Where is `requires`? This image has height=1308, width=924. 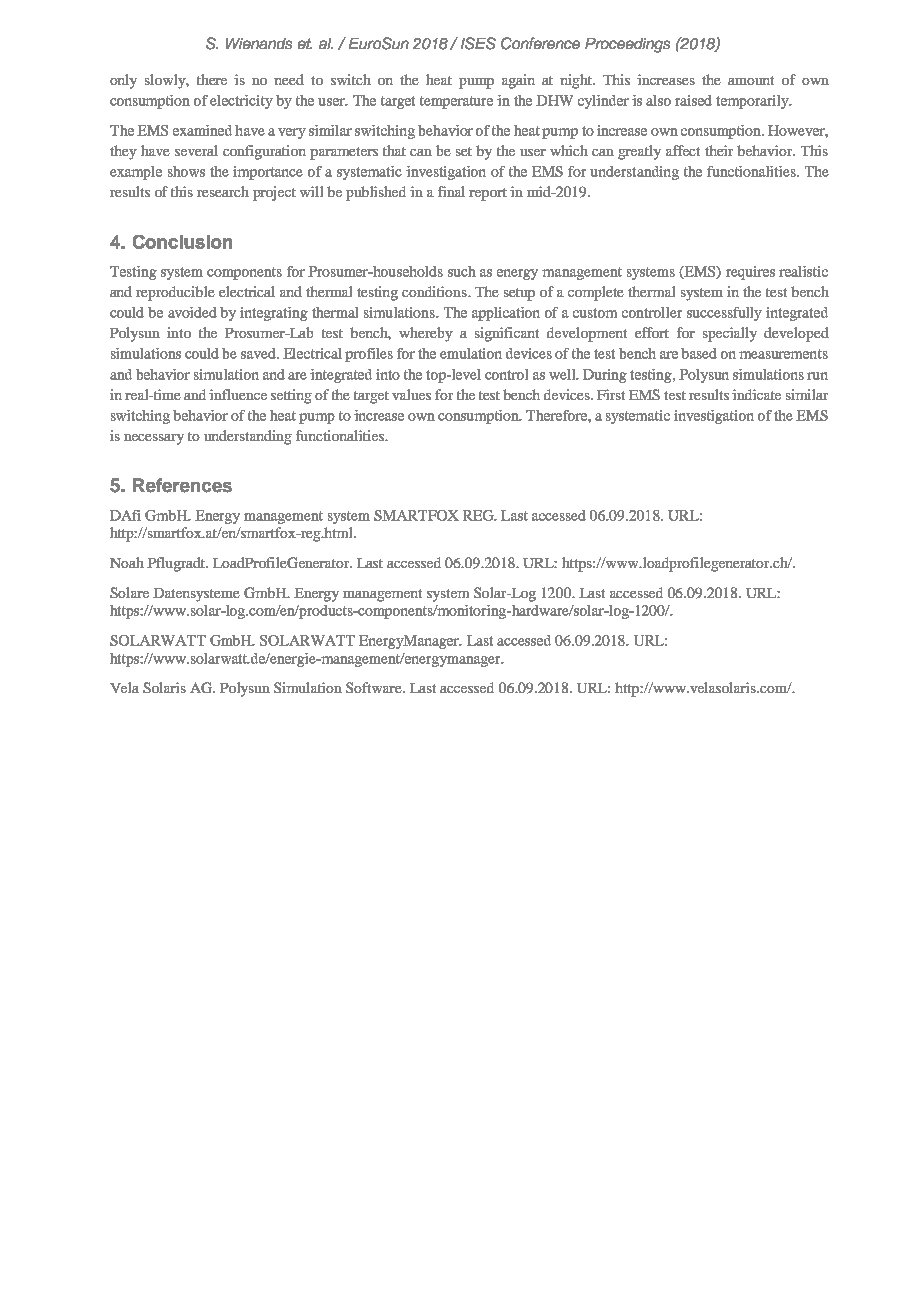 requires is located at coordinates (750, 273).
